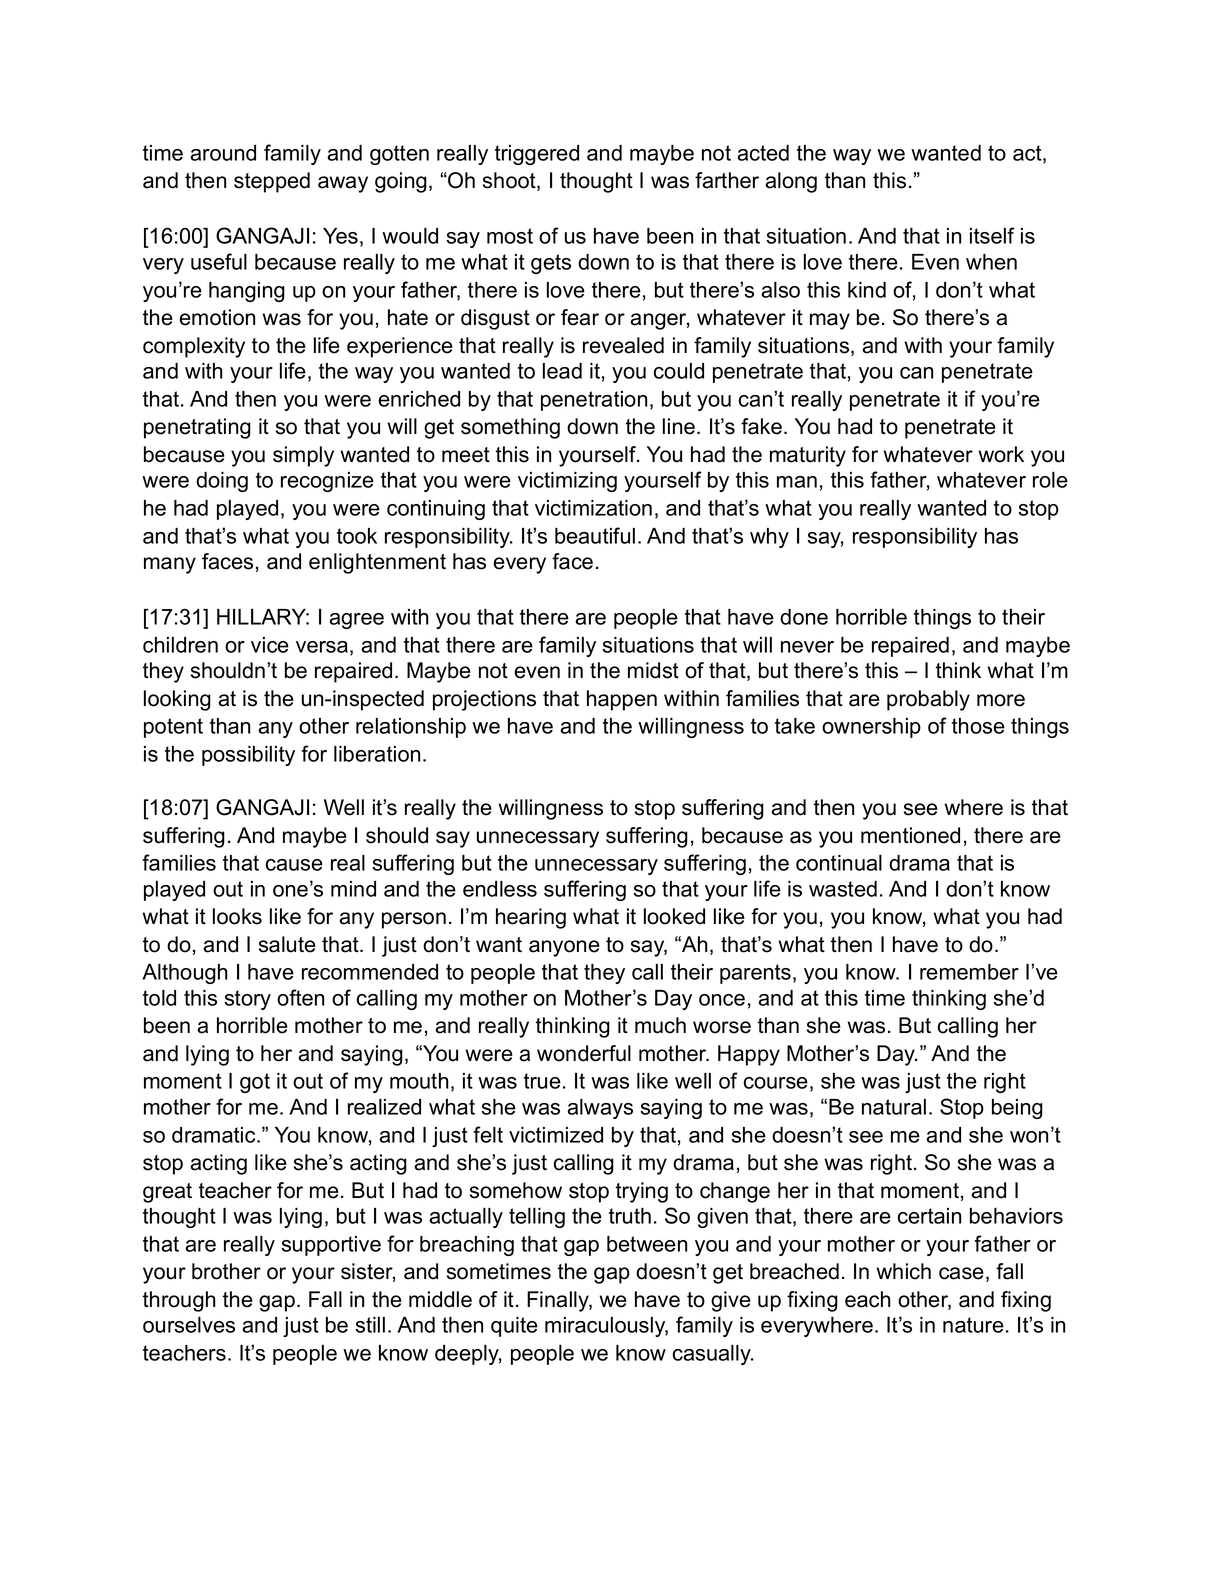  I want to click on simply, so click(303, 456).
